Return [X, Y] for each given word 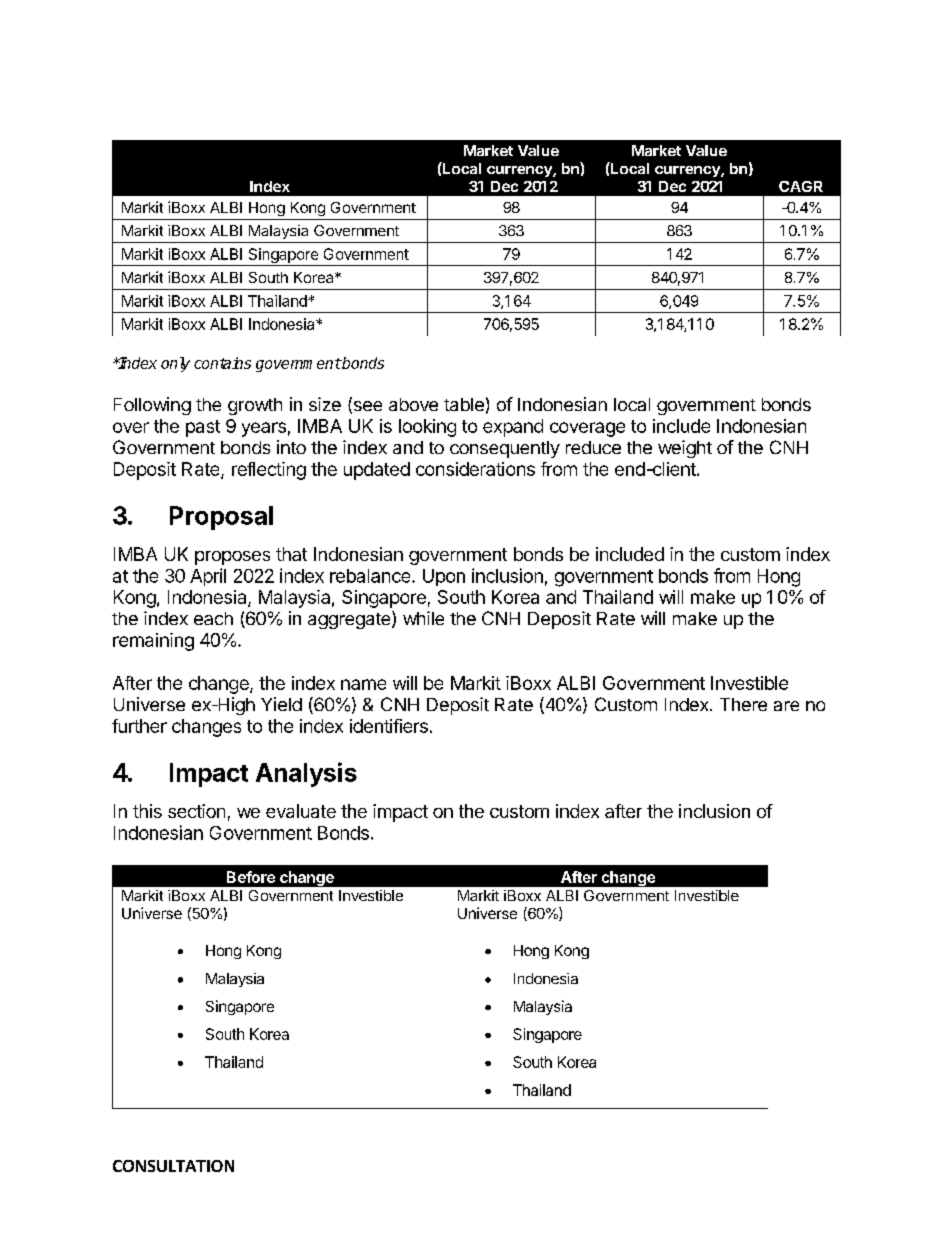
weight [685, 449]
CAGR [801, 186]
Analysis [306, 774]
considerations [475, 469]
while [423, 618]
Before [251, 877]
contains [222, 363]
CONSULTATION [173, 1166]
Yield [281, 704]
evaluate [301, 811]
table [464, 404]
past [203, 428]
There [743, 704]
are [786, 706]
